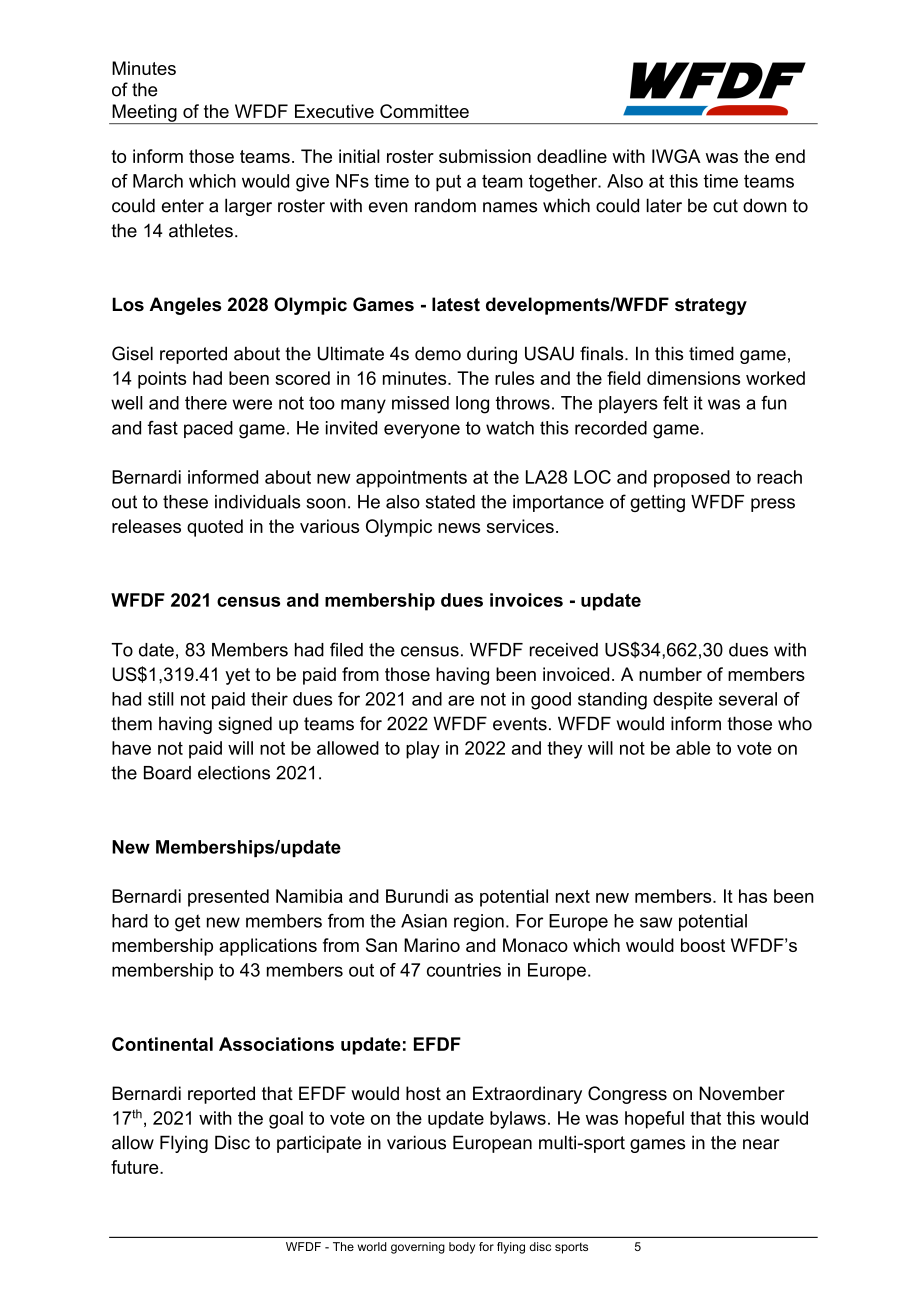 The width and height of the screenshot is (924, 1308). What do you see at coordinates (675, 403) in the screenshot?
I see `felt` at bounding box center [675, 403].
